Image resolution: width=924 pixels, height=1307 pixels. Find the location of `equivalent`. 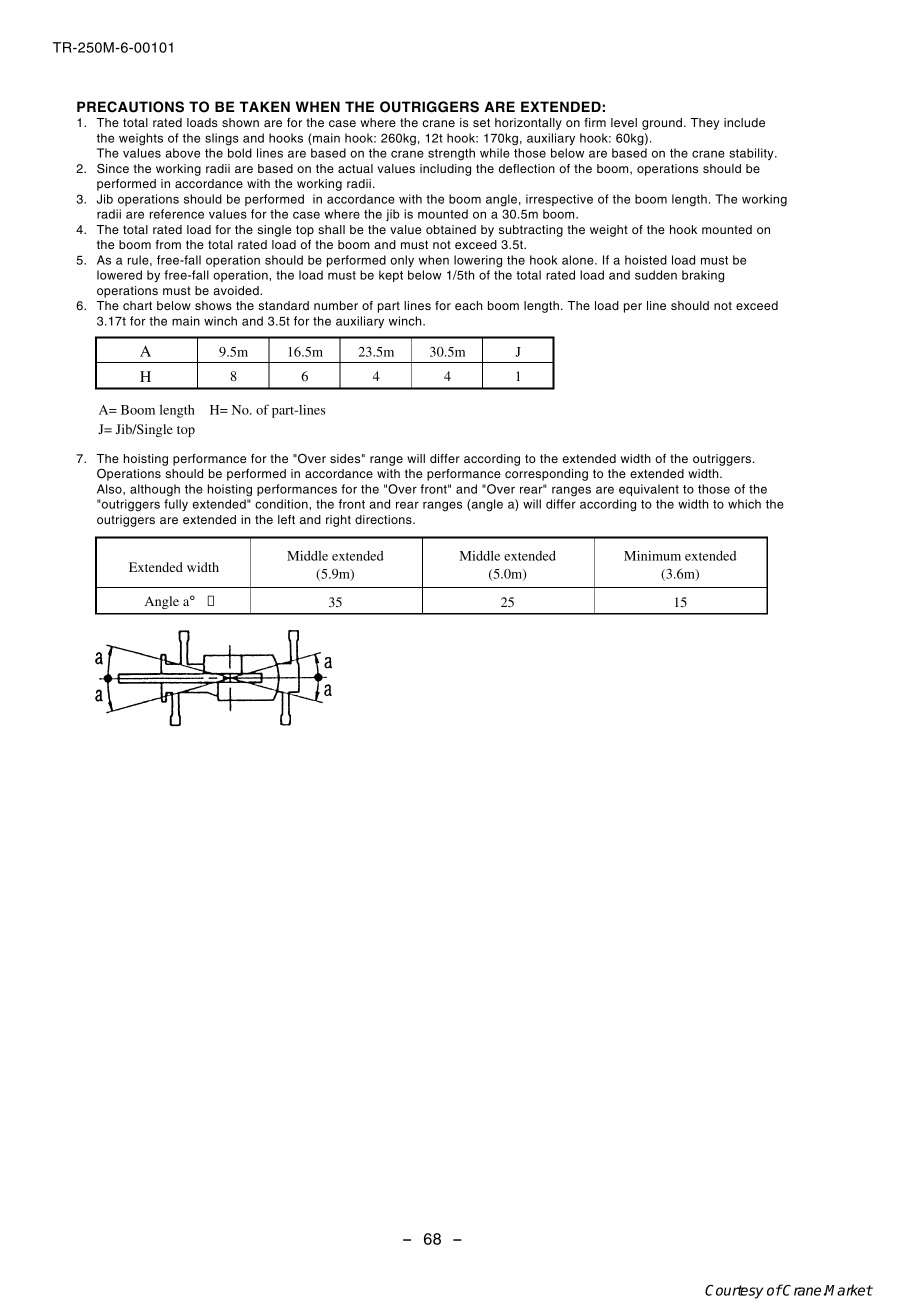

equivalent is located at coordinates (649, 490).
